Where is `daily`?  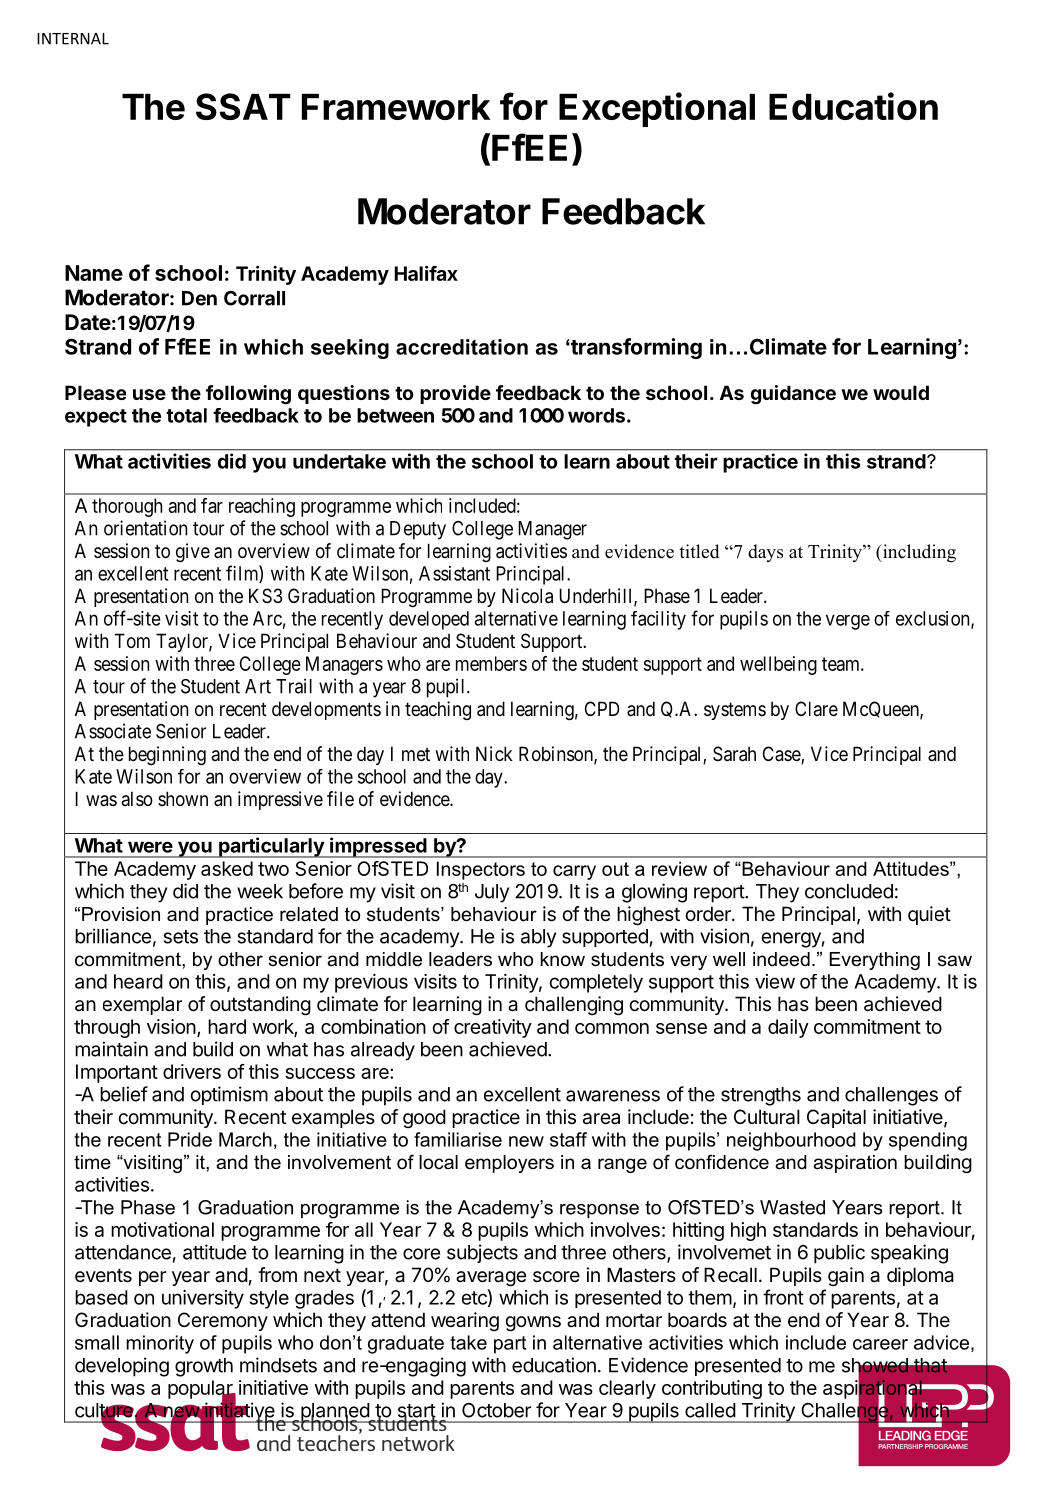
daily is located at coordinates (788, 1028).
